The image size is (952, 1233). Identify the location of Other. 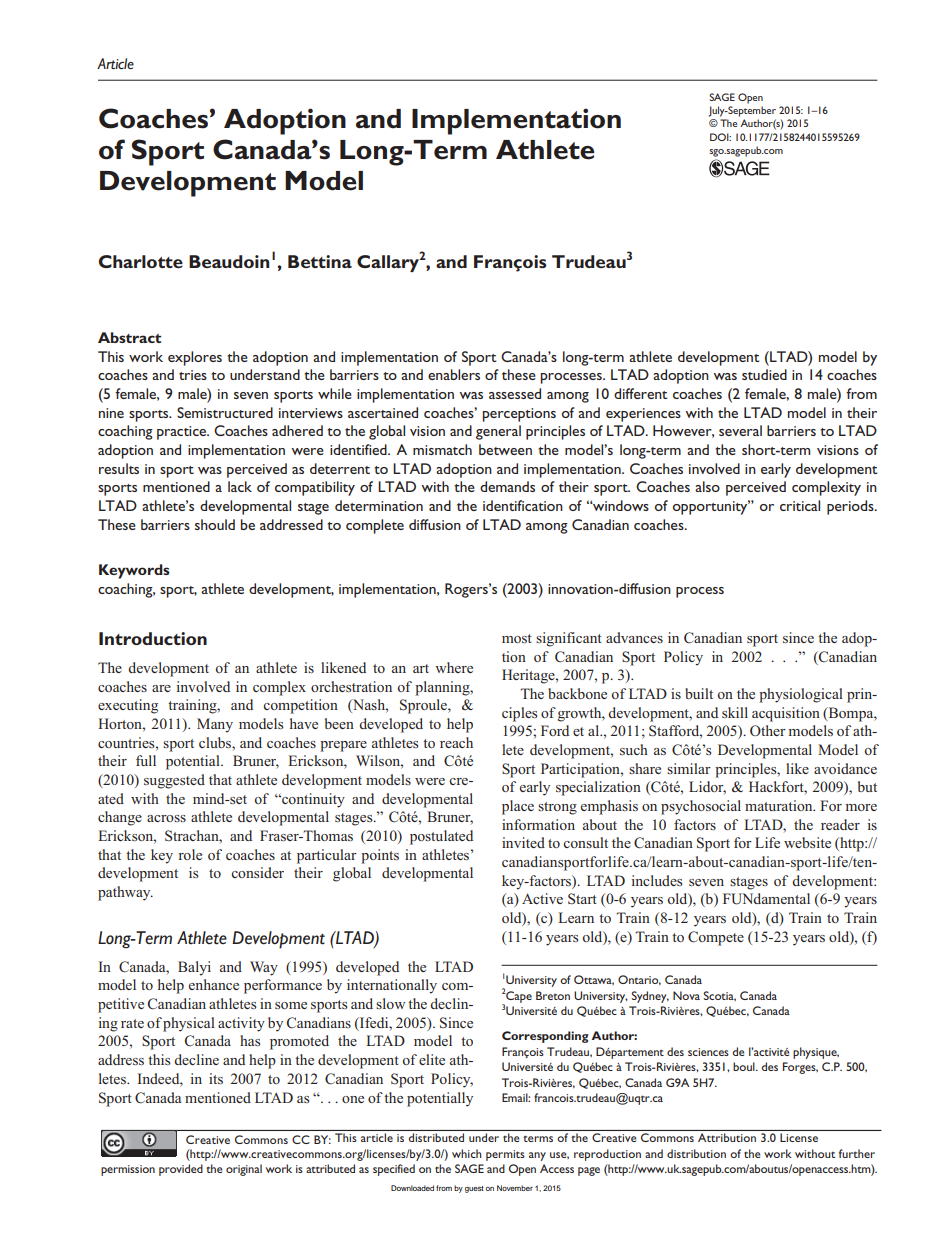
(768, 730).
